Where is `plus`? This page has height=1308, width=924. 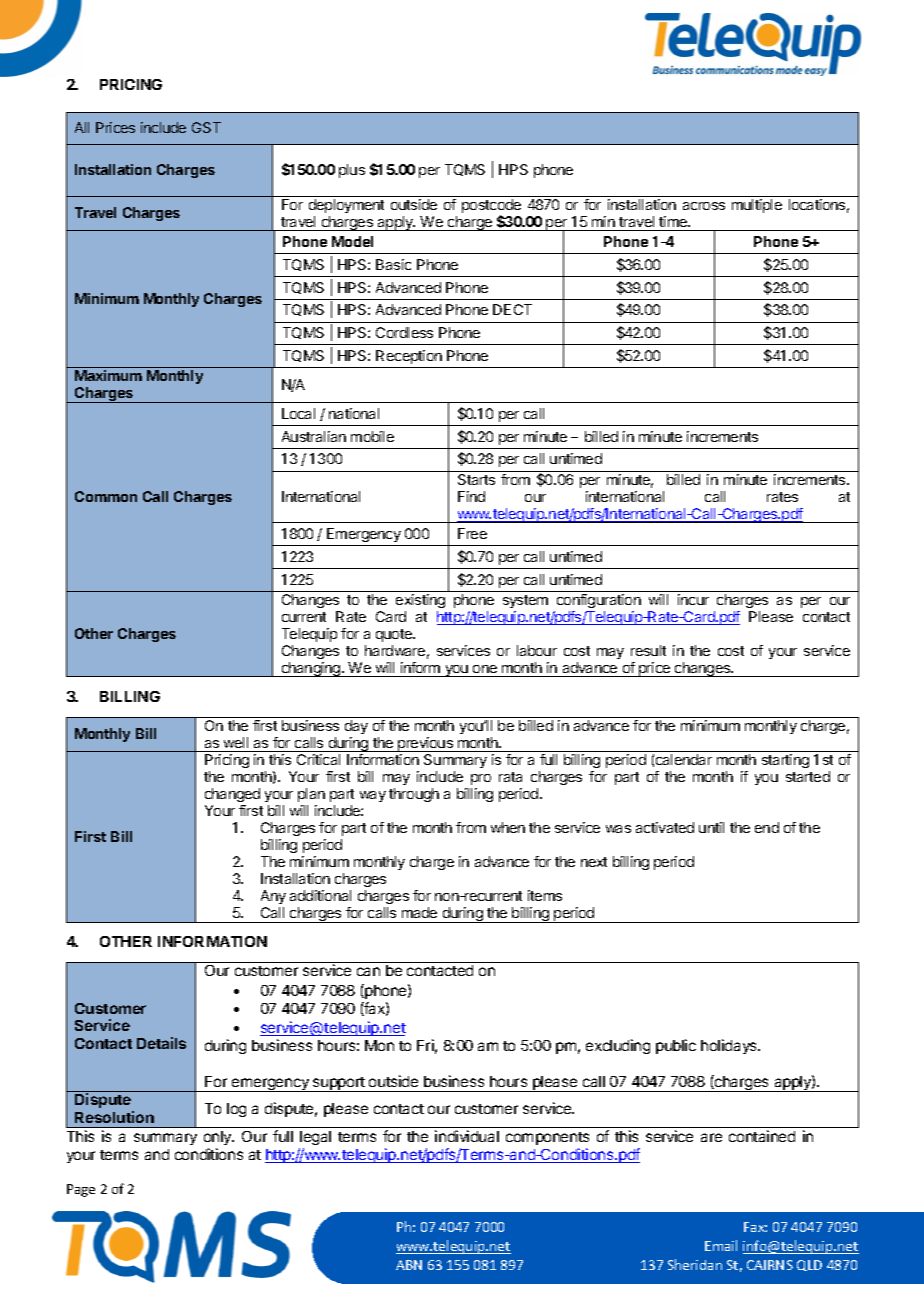
plus is located at coordinates (352, 171).
